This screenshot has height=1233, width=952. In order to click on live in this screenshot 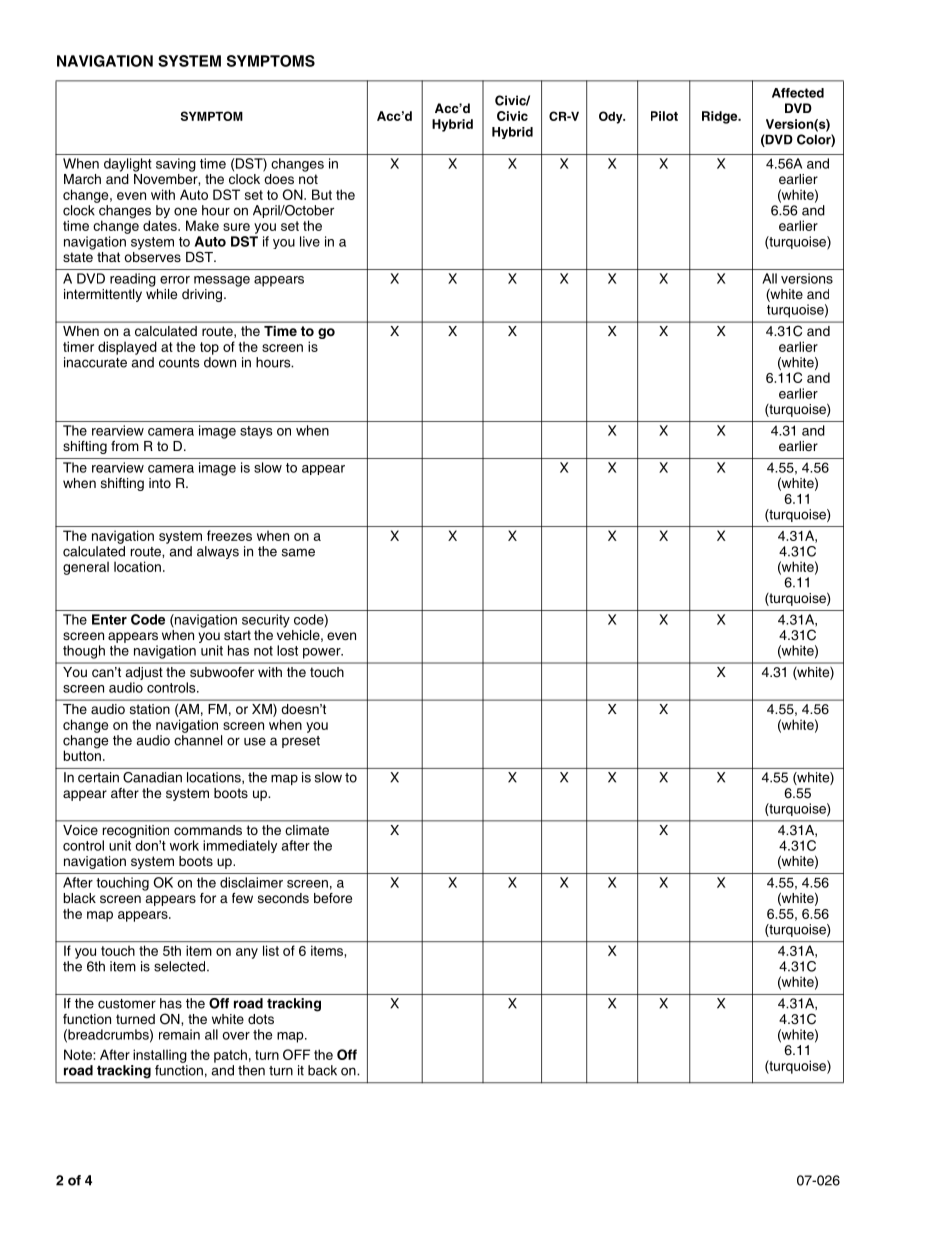, I will do `click(310, 241)`.
